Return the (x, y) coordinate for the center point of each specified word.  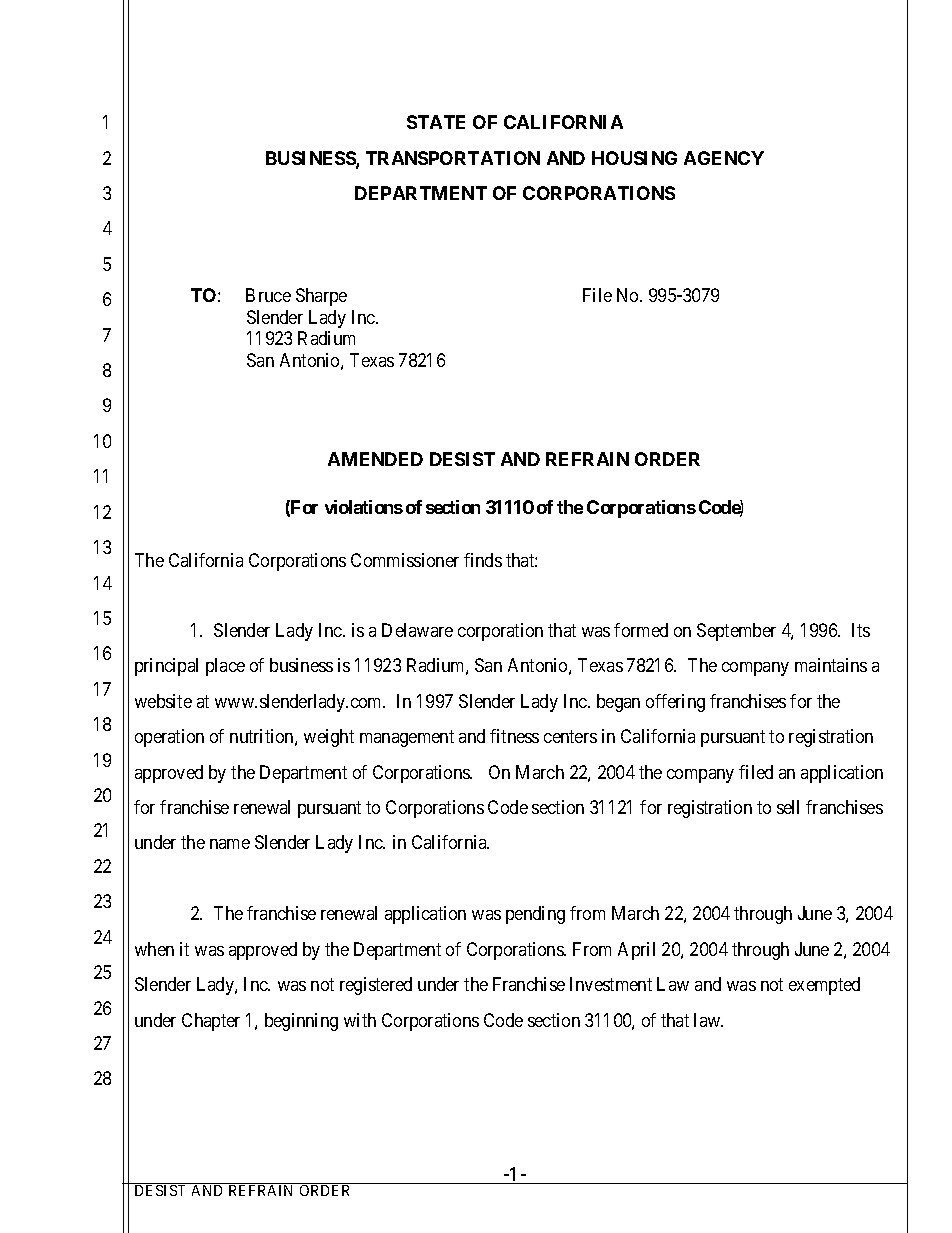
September (736, 632)
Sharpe (321, 297)
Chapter (211, 1022)
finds (483, 560)
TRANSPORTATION (453, 158)
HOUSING (634, 158)
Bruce (268, 295)
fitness (514, 736)
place (225, 667)
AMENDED (375, 459)
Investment (611, 984)
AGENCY (724, 158)
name (230, 844)
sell (788, 807)
